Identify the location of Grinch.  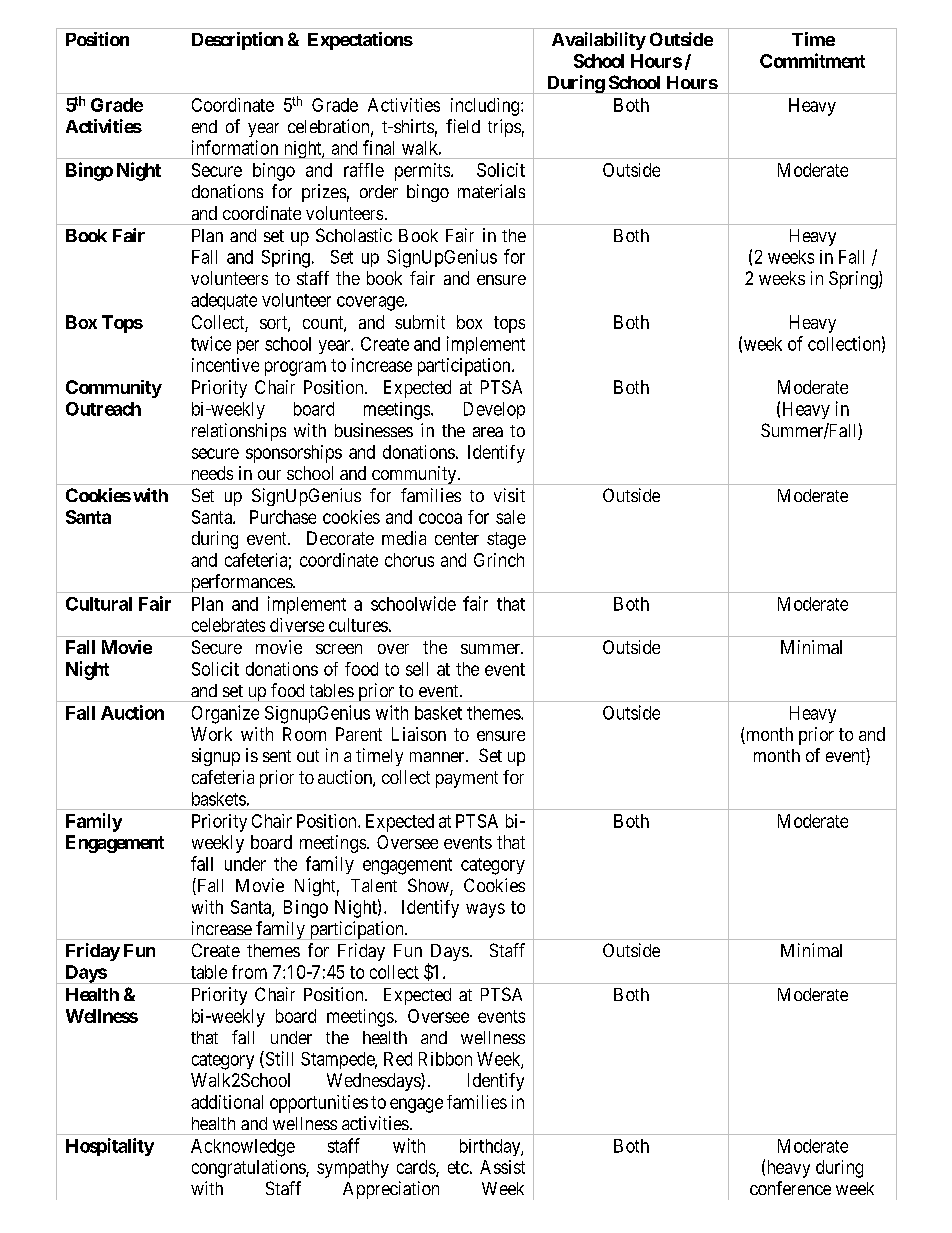
(499, 560).
